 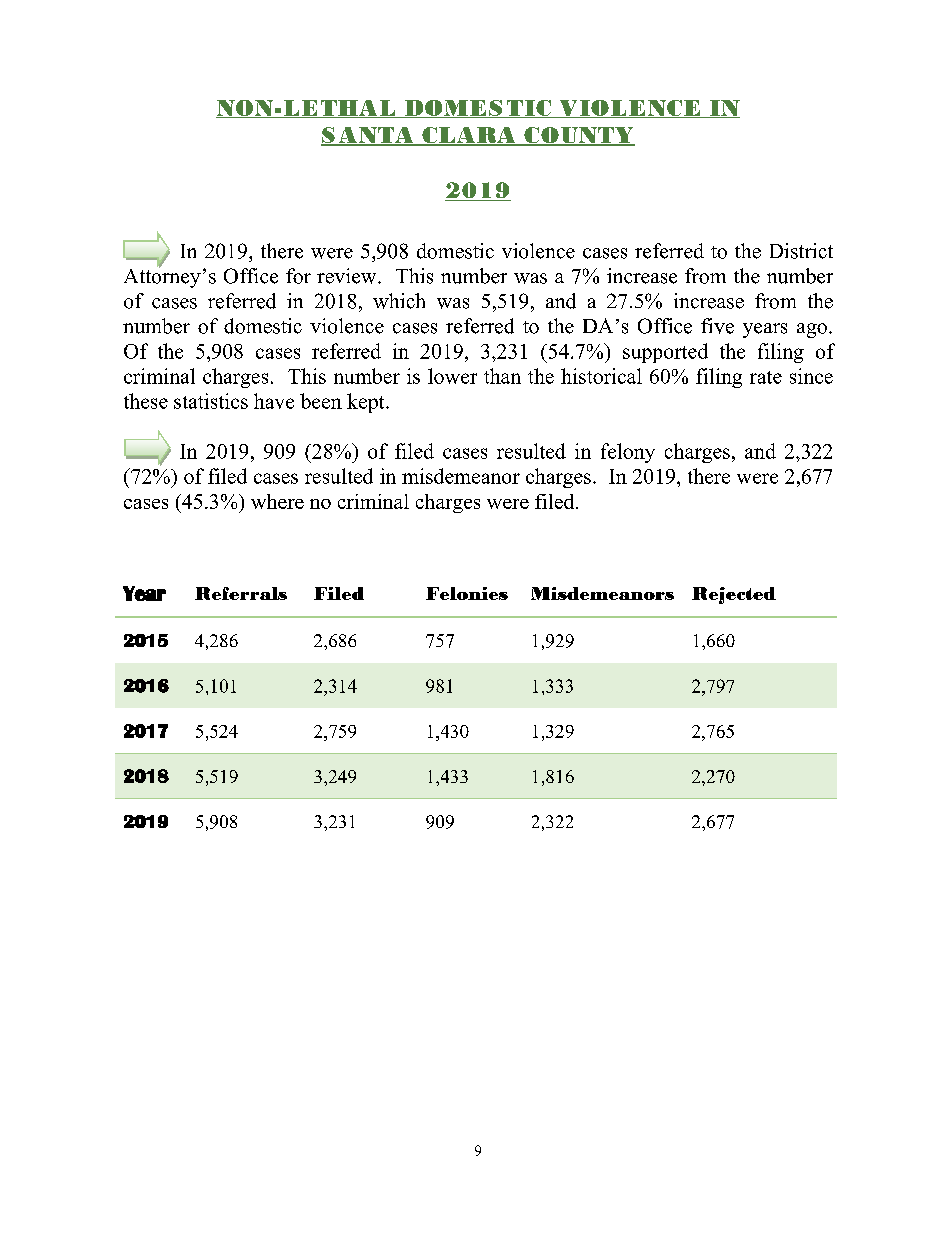 What do you see at coordinates (241, 593) in the page?
I see `Referrals` at bounding box center [241, 593].
